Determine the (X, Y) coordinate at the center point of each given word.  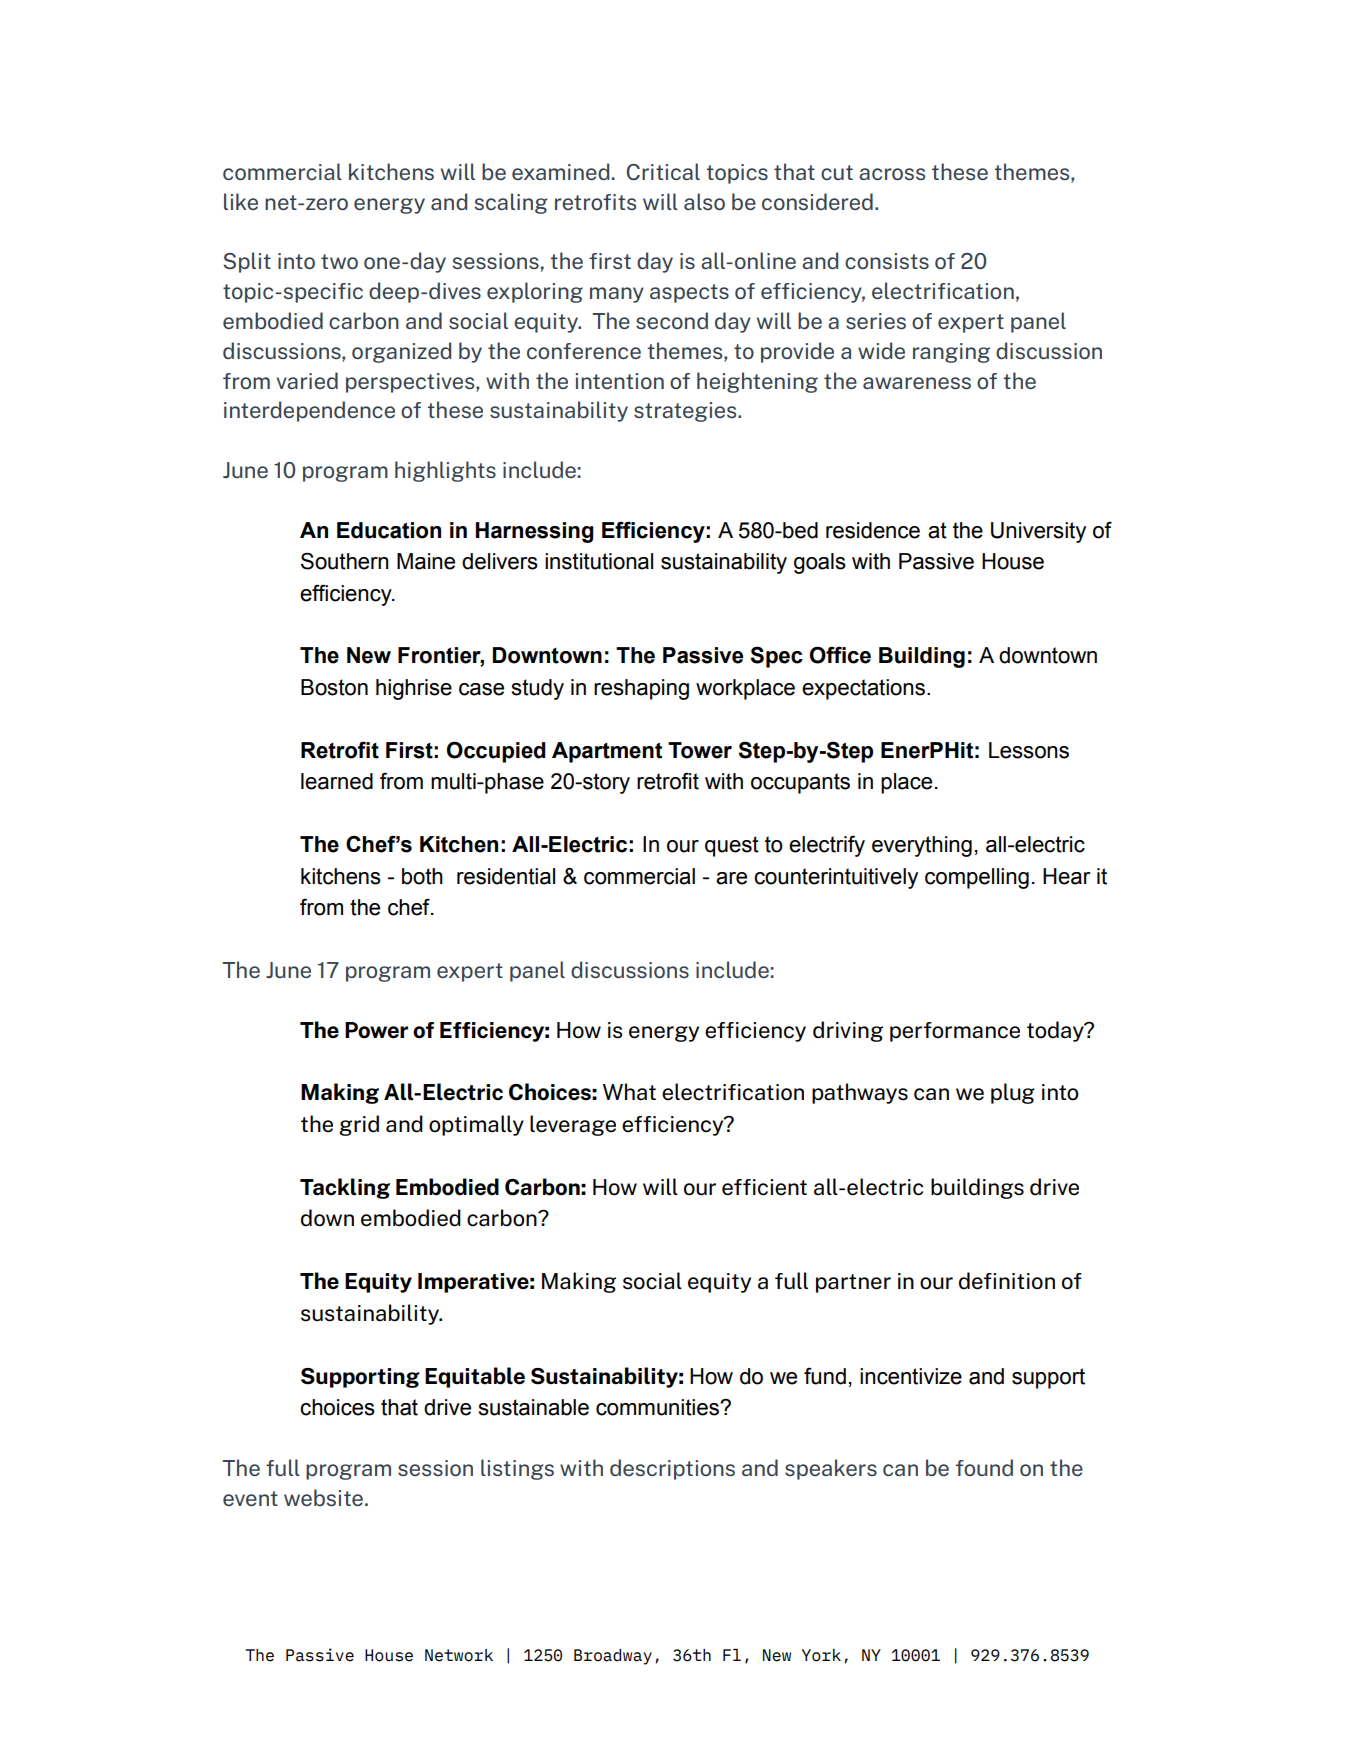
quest (732, 846)
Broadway (613, 1657)
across (892, 174)
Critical (663, 171)
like (241, 201)
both (422, 876)
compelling (977, 878)
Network (459, 1655)
